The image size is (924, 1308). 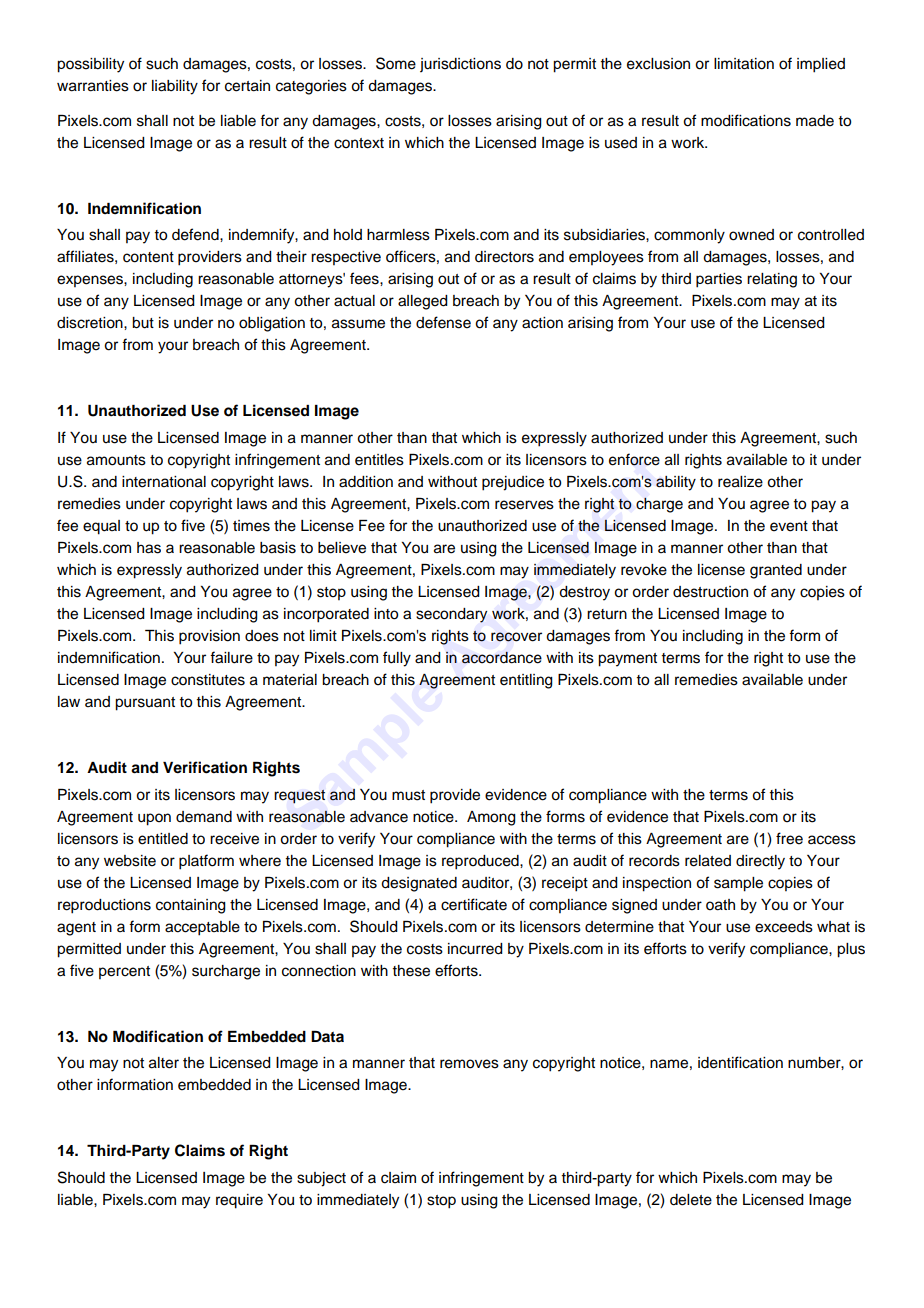 I want to click on containing, so click(x=191, y=906).
